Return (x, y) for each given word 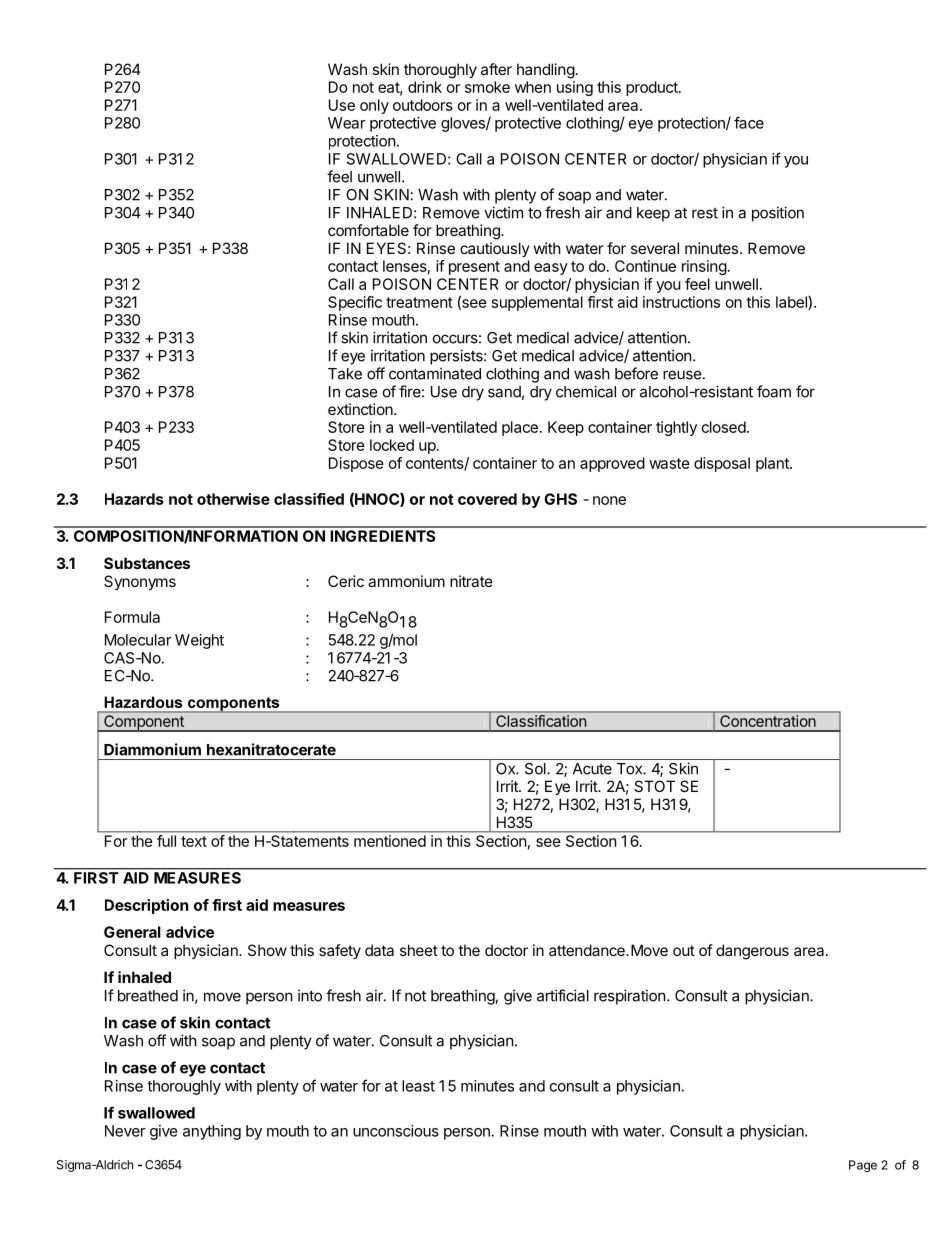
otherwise (233, 499)
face (749, 122)
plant (773, 464)
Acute (592, 769)
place (520, 428)
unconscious (396, 1131)
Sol (536, 769)
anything (212, 1132)
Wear (347, 123)
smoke (487, 87)
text (194, 841)
